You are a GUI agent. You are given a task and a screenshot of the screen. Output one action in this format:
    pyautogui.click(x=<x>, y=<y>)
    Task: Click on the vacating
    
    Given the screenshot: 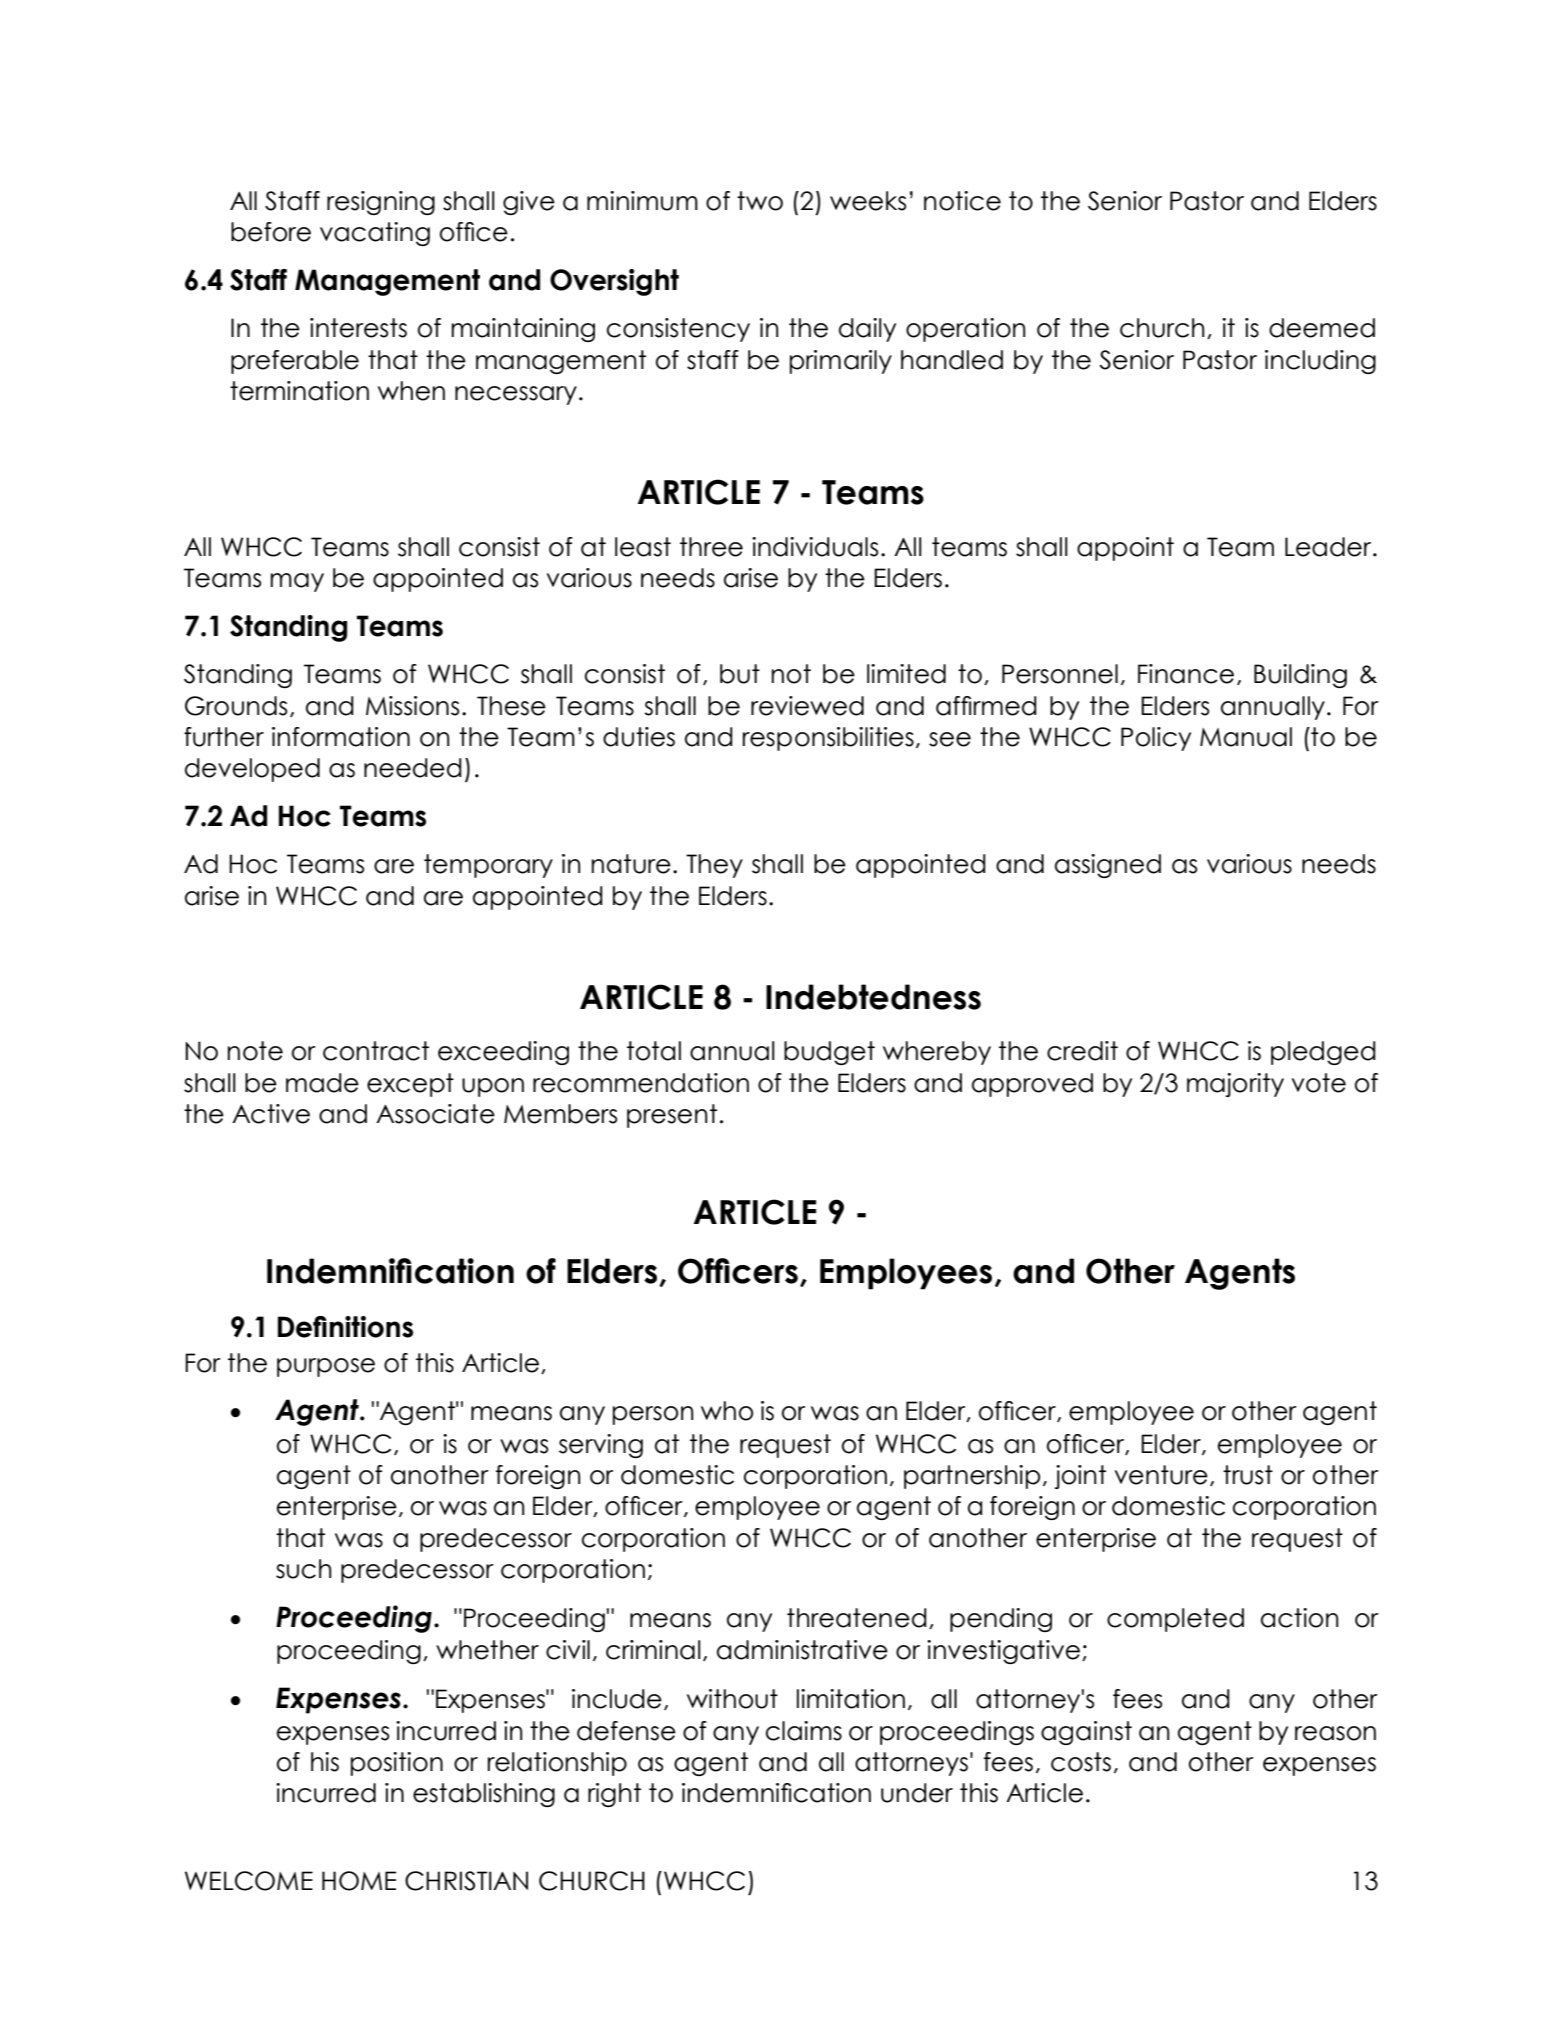 What is the action you would take?
    pyautogui.click(x=375, y=234)
